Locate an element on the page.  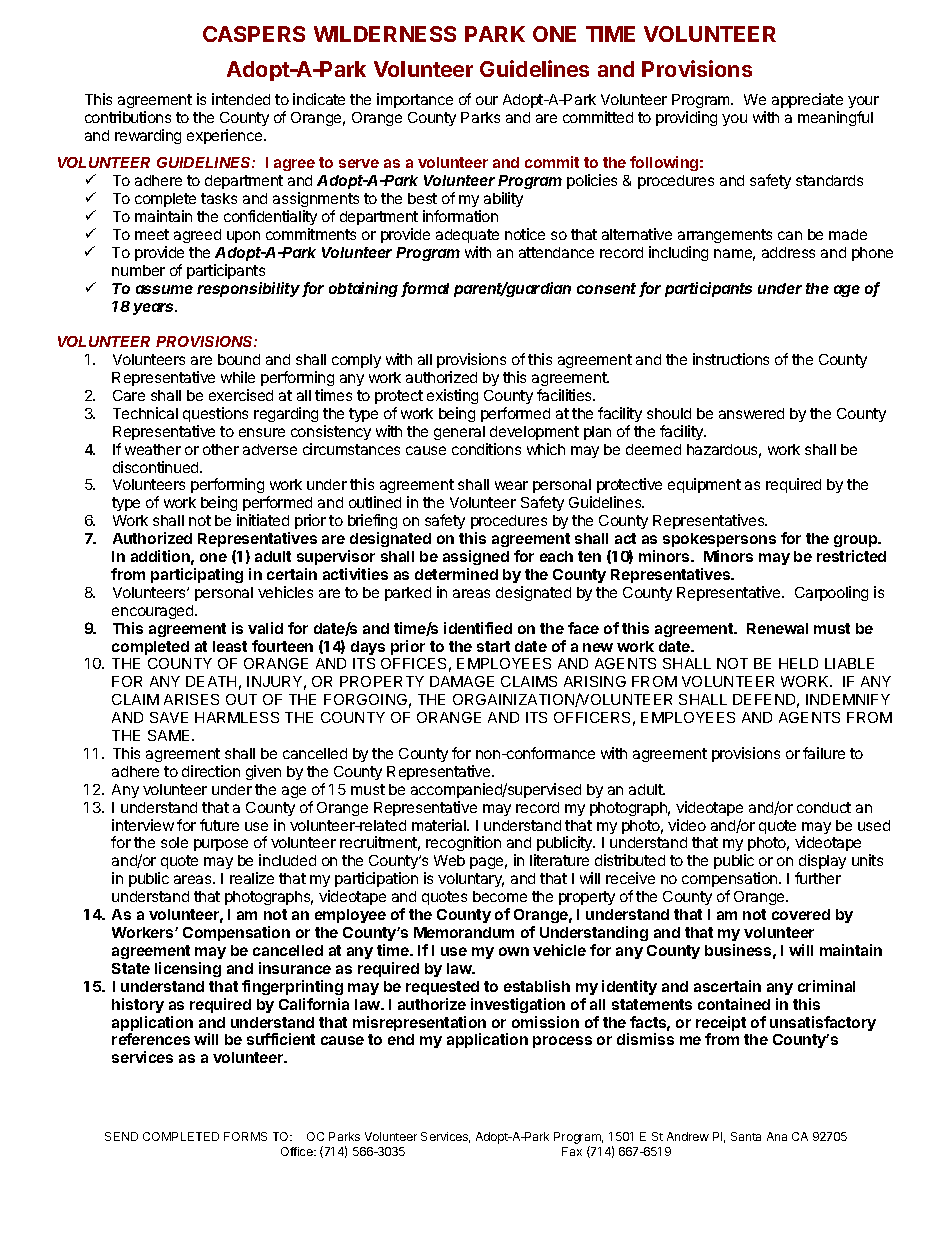
Ana is located at coordinates (777, 1136).
